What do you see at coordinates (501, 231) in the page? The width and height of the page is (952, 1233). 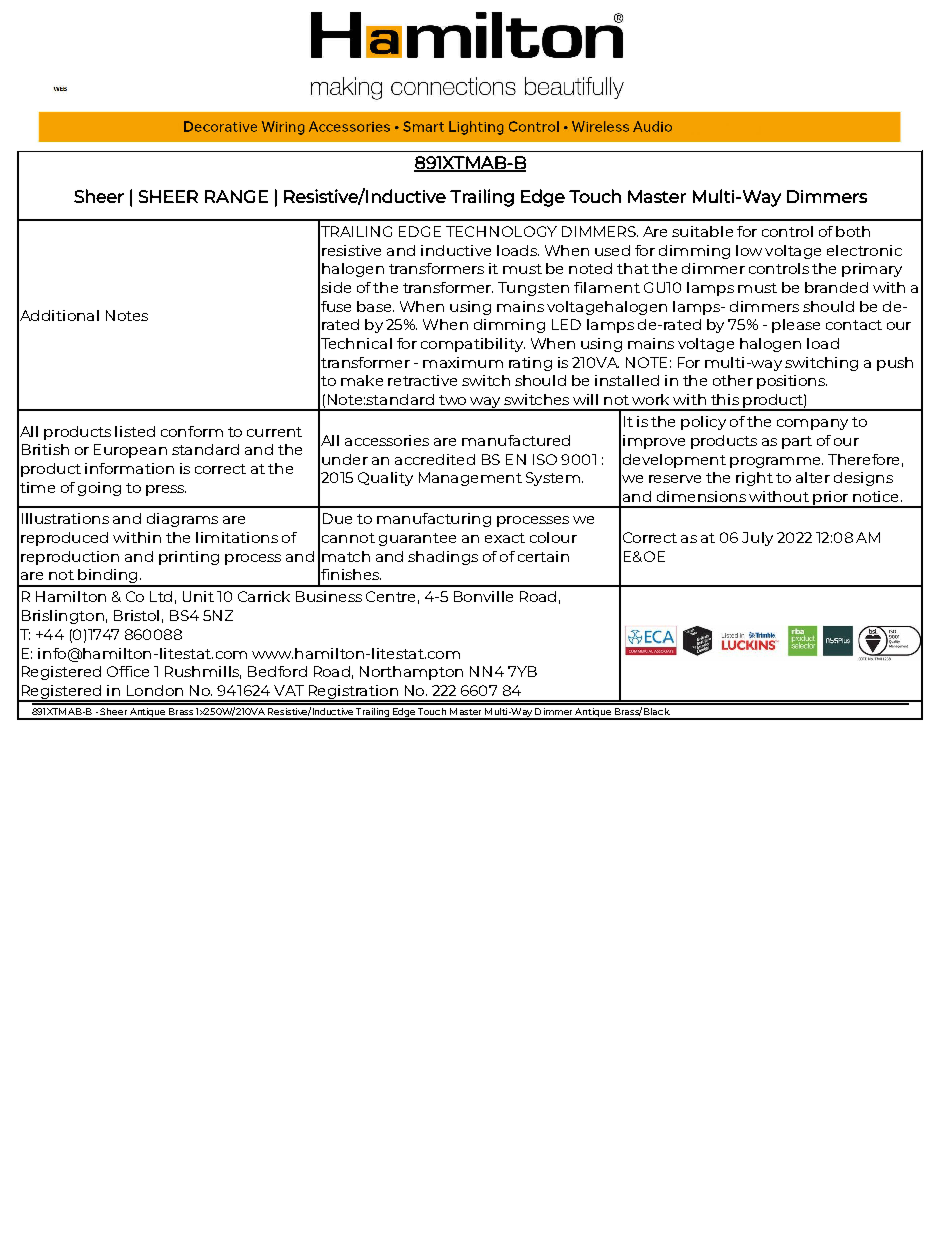 I see `TECHNOLOGY` at bounding box center [501, 231].
